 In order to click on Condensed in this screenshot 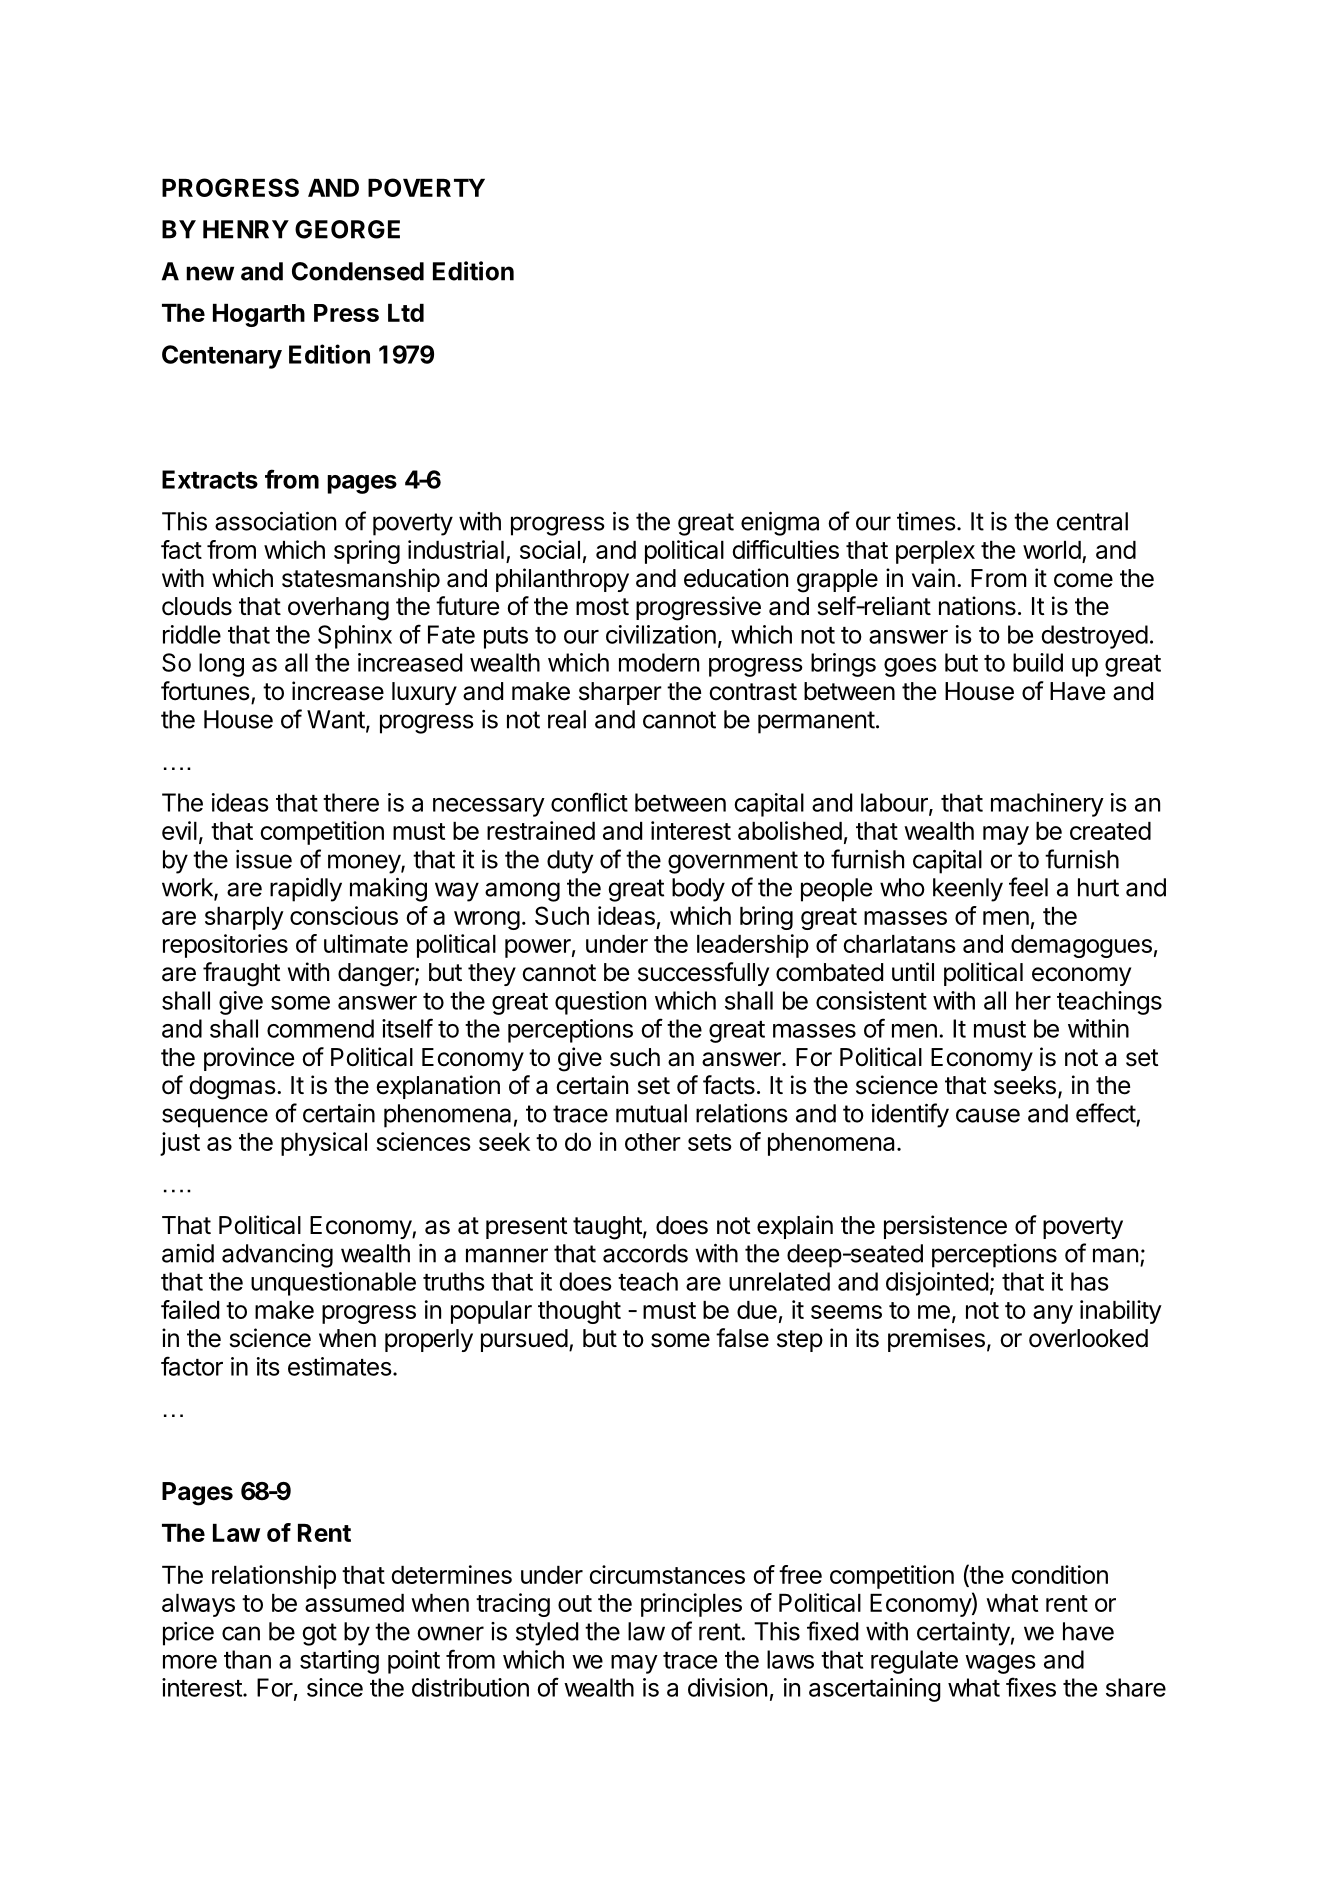, I will do `click(358, 271)`.
